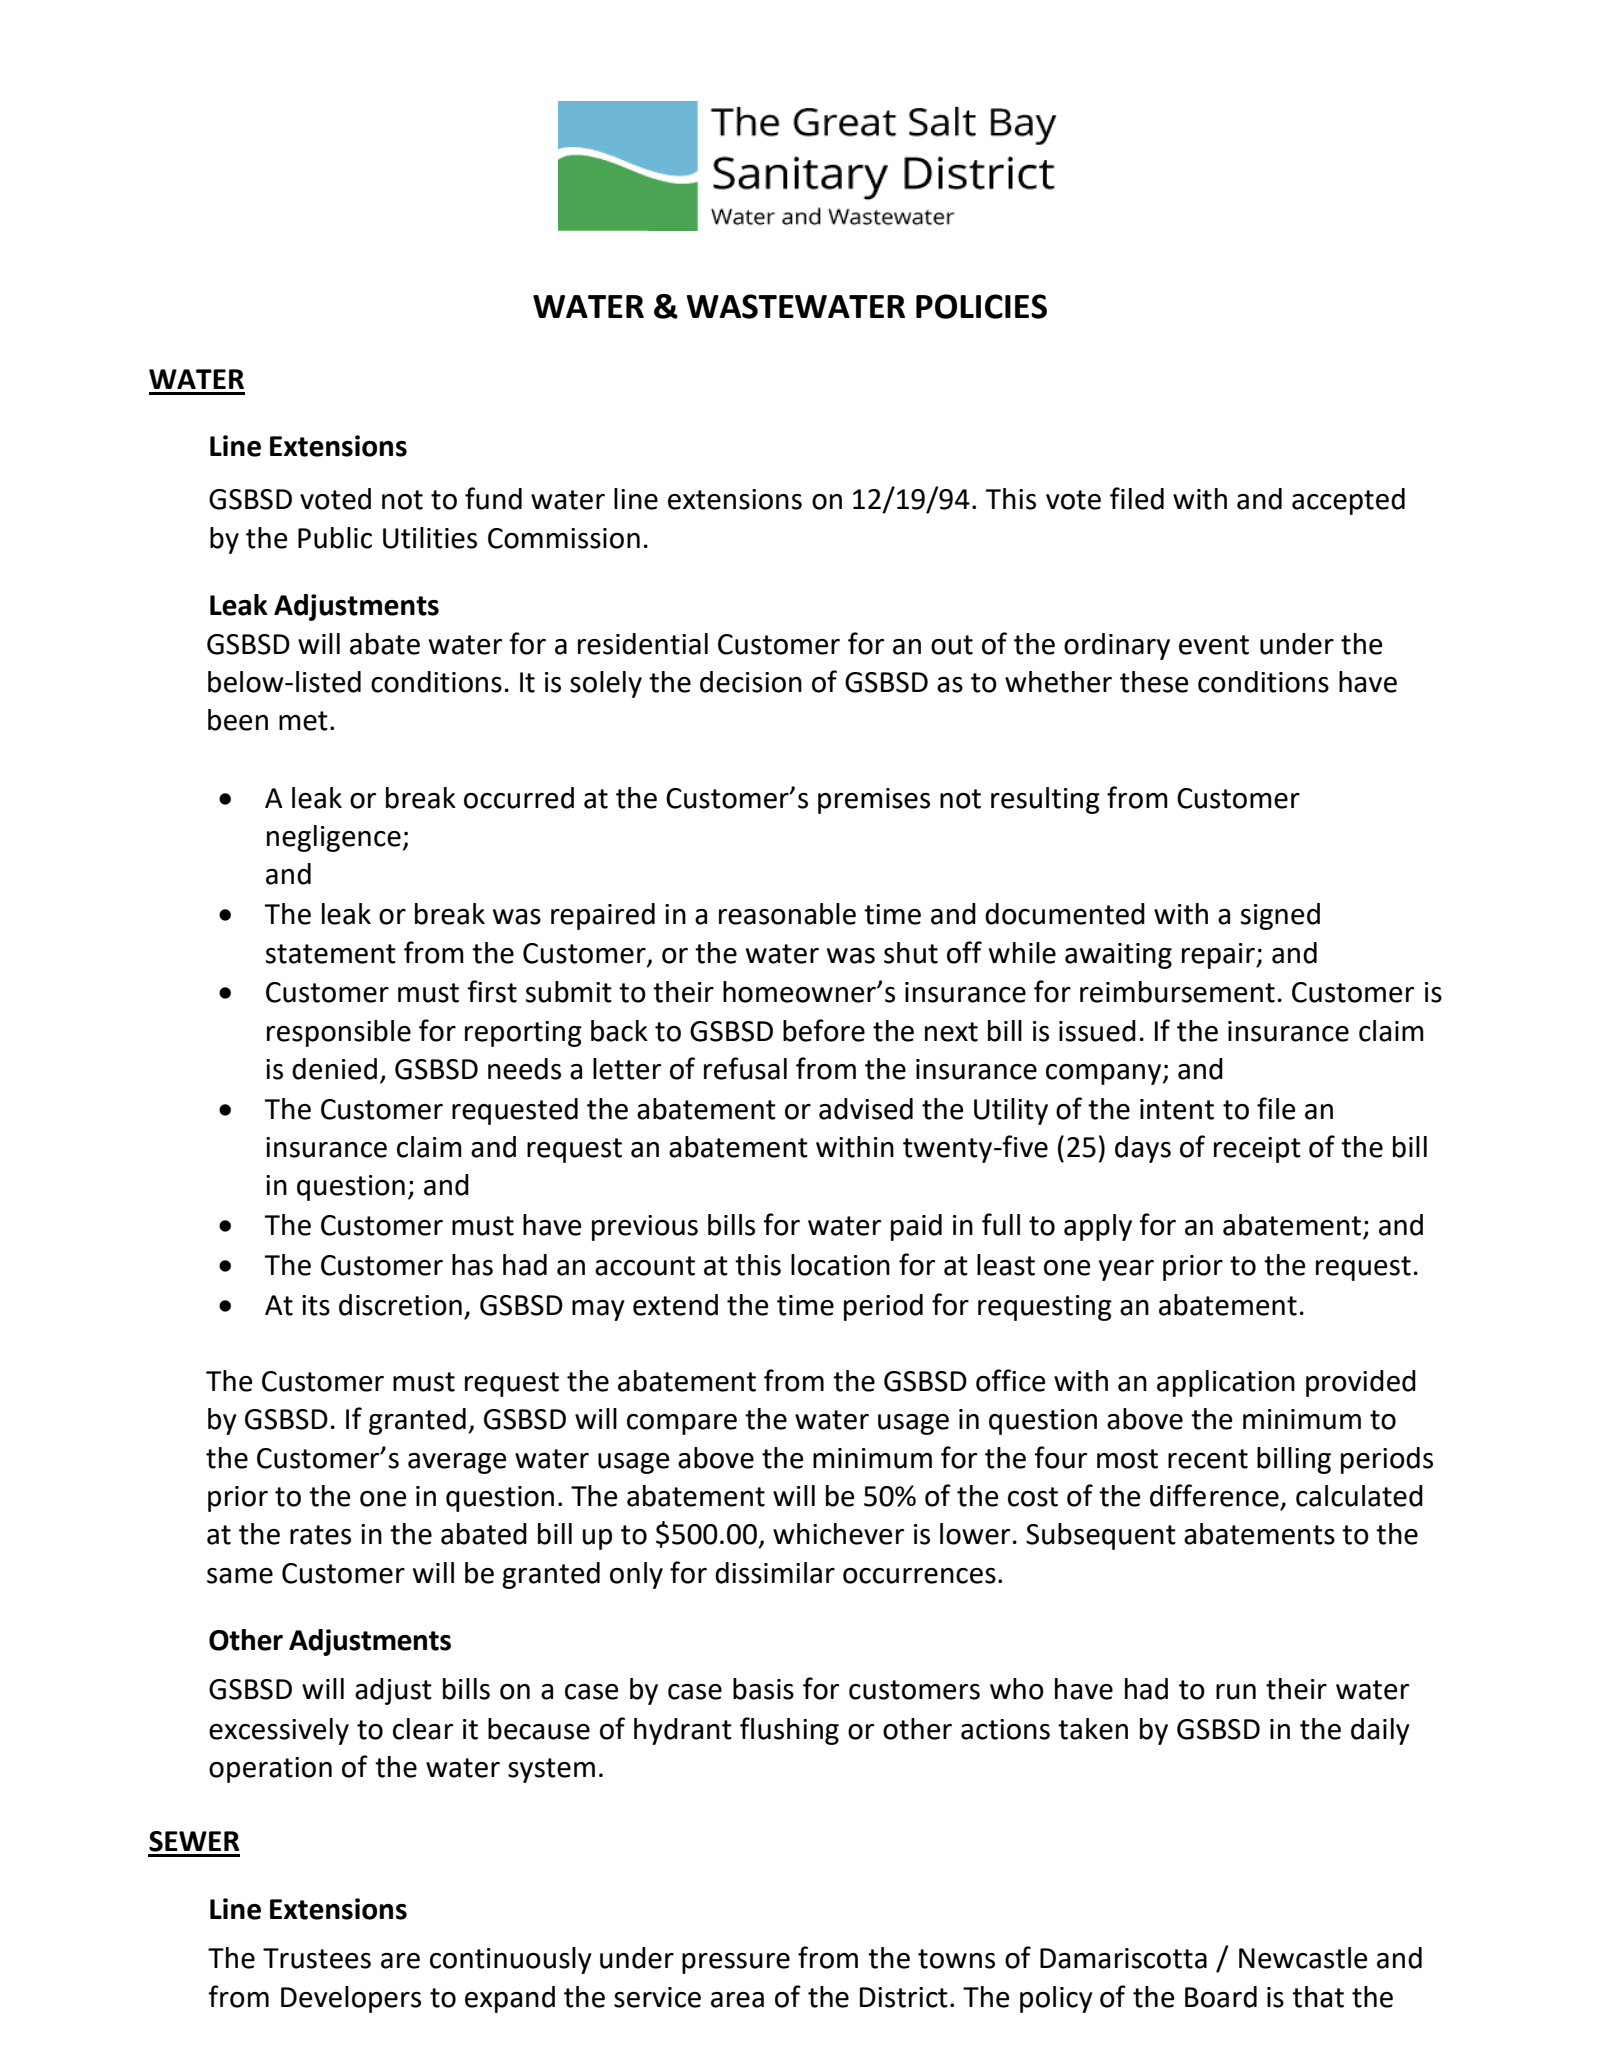  I want to click on denied, so click(334, 1069).
